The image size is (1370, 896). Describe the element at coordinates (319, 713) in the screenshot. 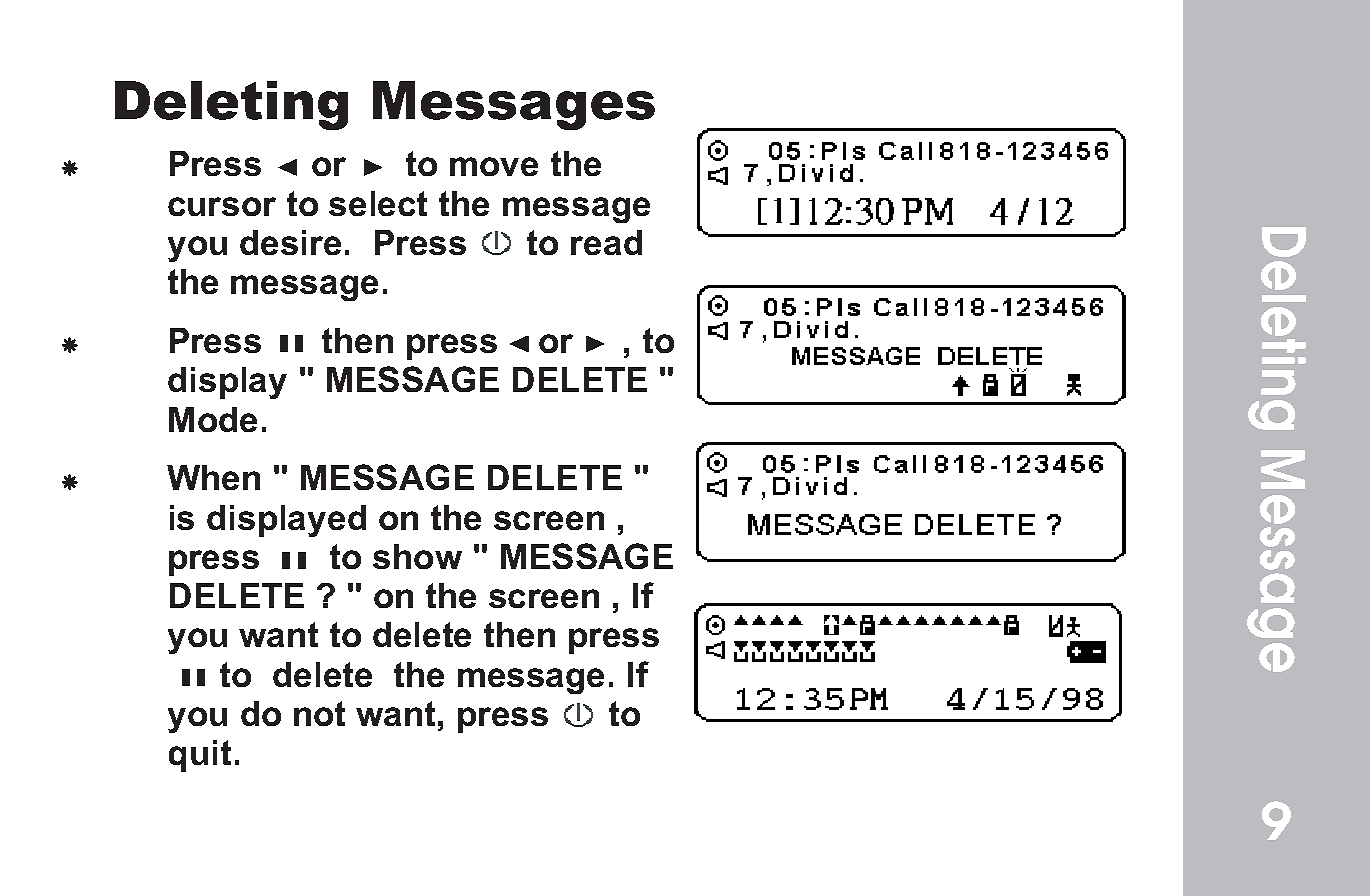

I see `not` at that location.
